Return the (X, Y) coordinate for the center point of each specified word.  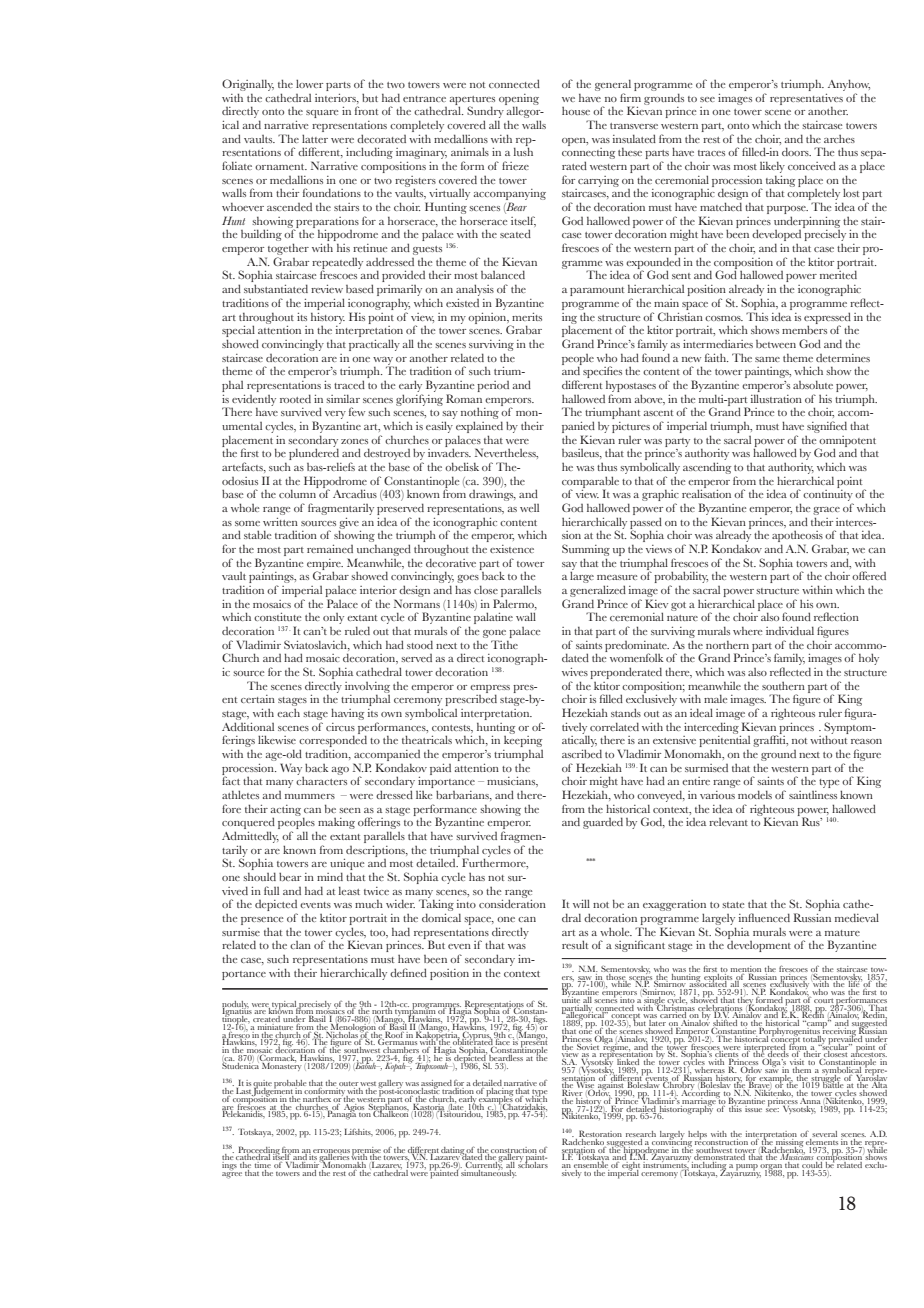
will (581, 903)
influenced (764, 917)
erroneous (331, 1152)
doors (796, 151)
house (576, 111)
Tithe (504, 644)
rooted (295, 398)
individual (790, 630)
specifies (601, 371)
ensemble (590, 1165)
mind (330, 876)
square (322, 114)
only (333, 618)
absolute (813, 384)
